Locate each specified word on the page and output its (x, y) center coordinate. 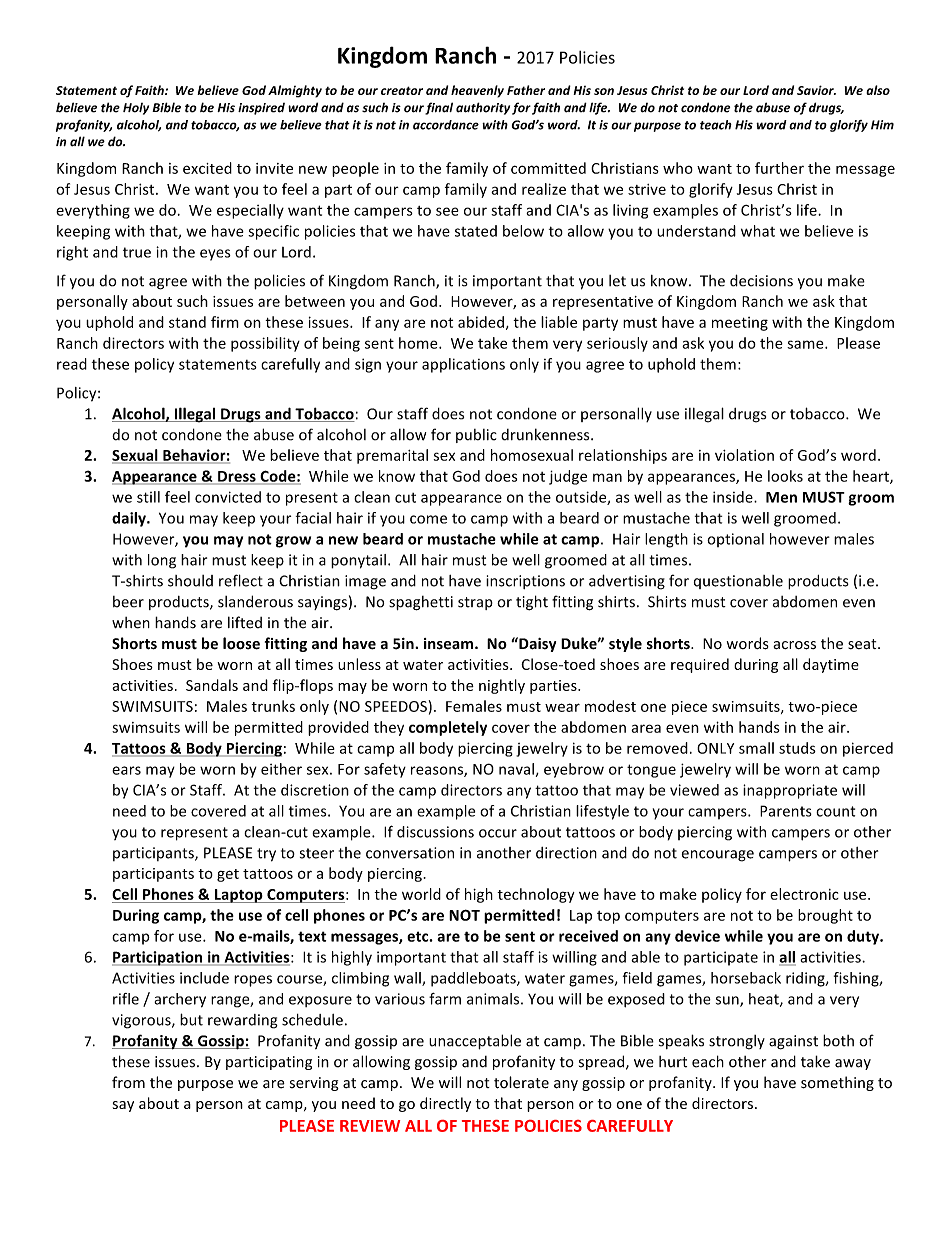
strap (475, 603)
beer (128, 602)
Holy (136, 109)
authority (483, 108)
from (128, 1082)
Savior (816, 90)
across (794, 645)
